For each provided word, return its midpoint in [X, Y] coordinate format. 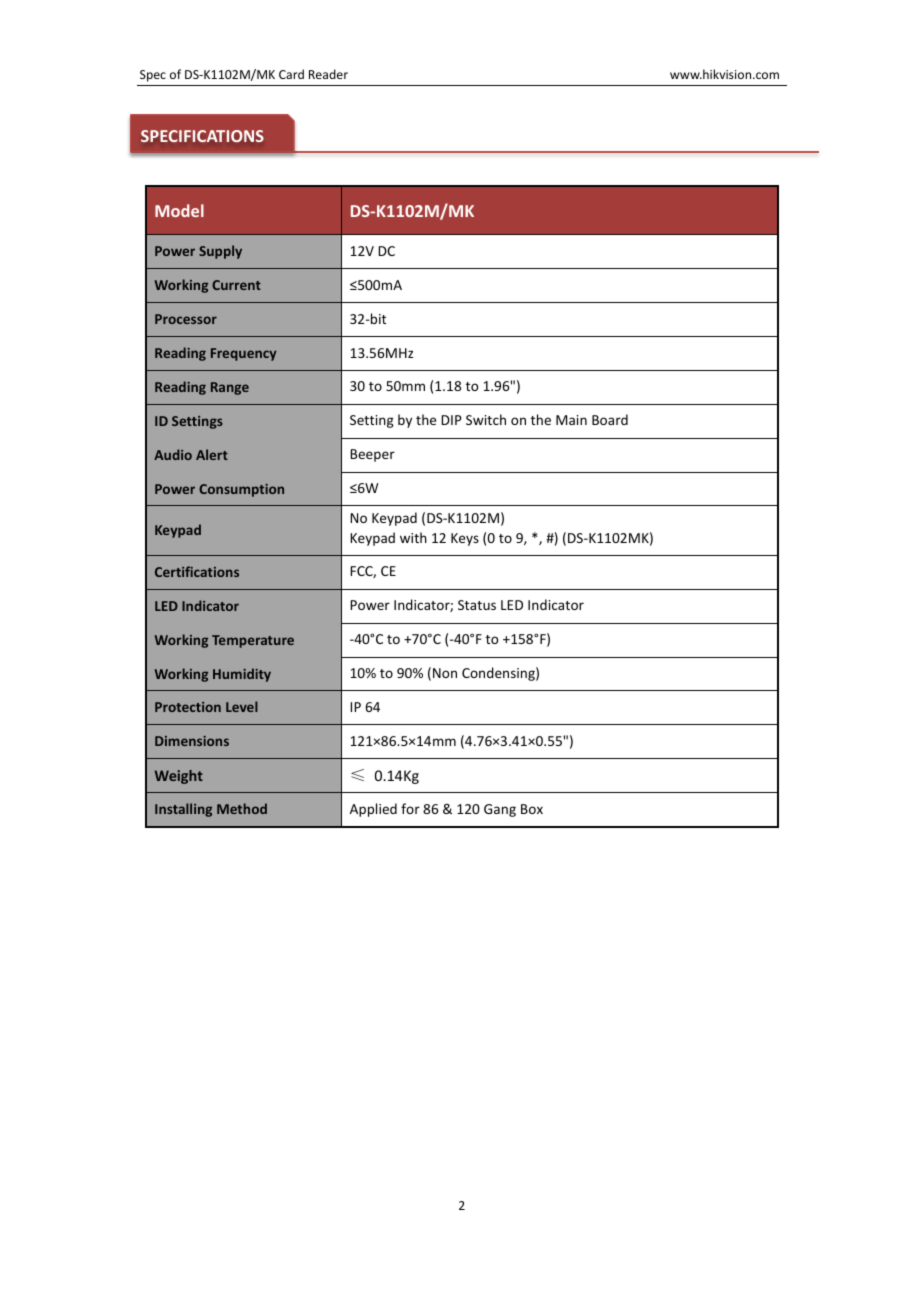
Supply [220, 252]
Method [242, 808]
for [410, 808]
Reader [328, 74]
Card [291, 74]
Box [532, 809]
